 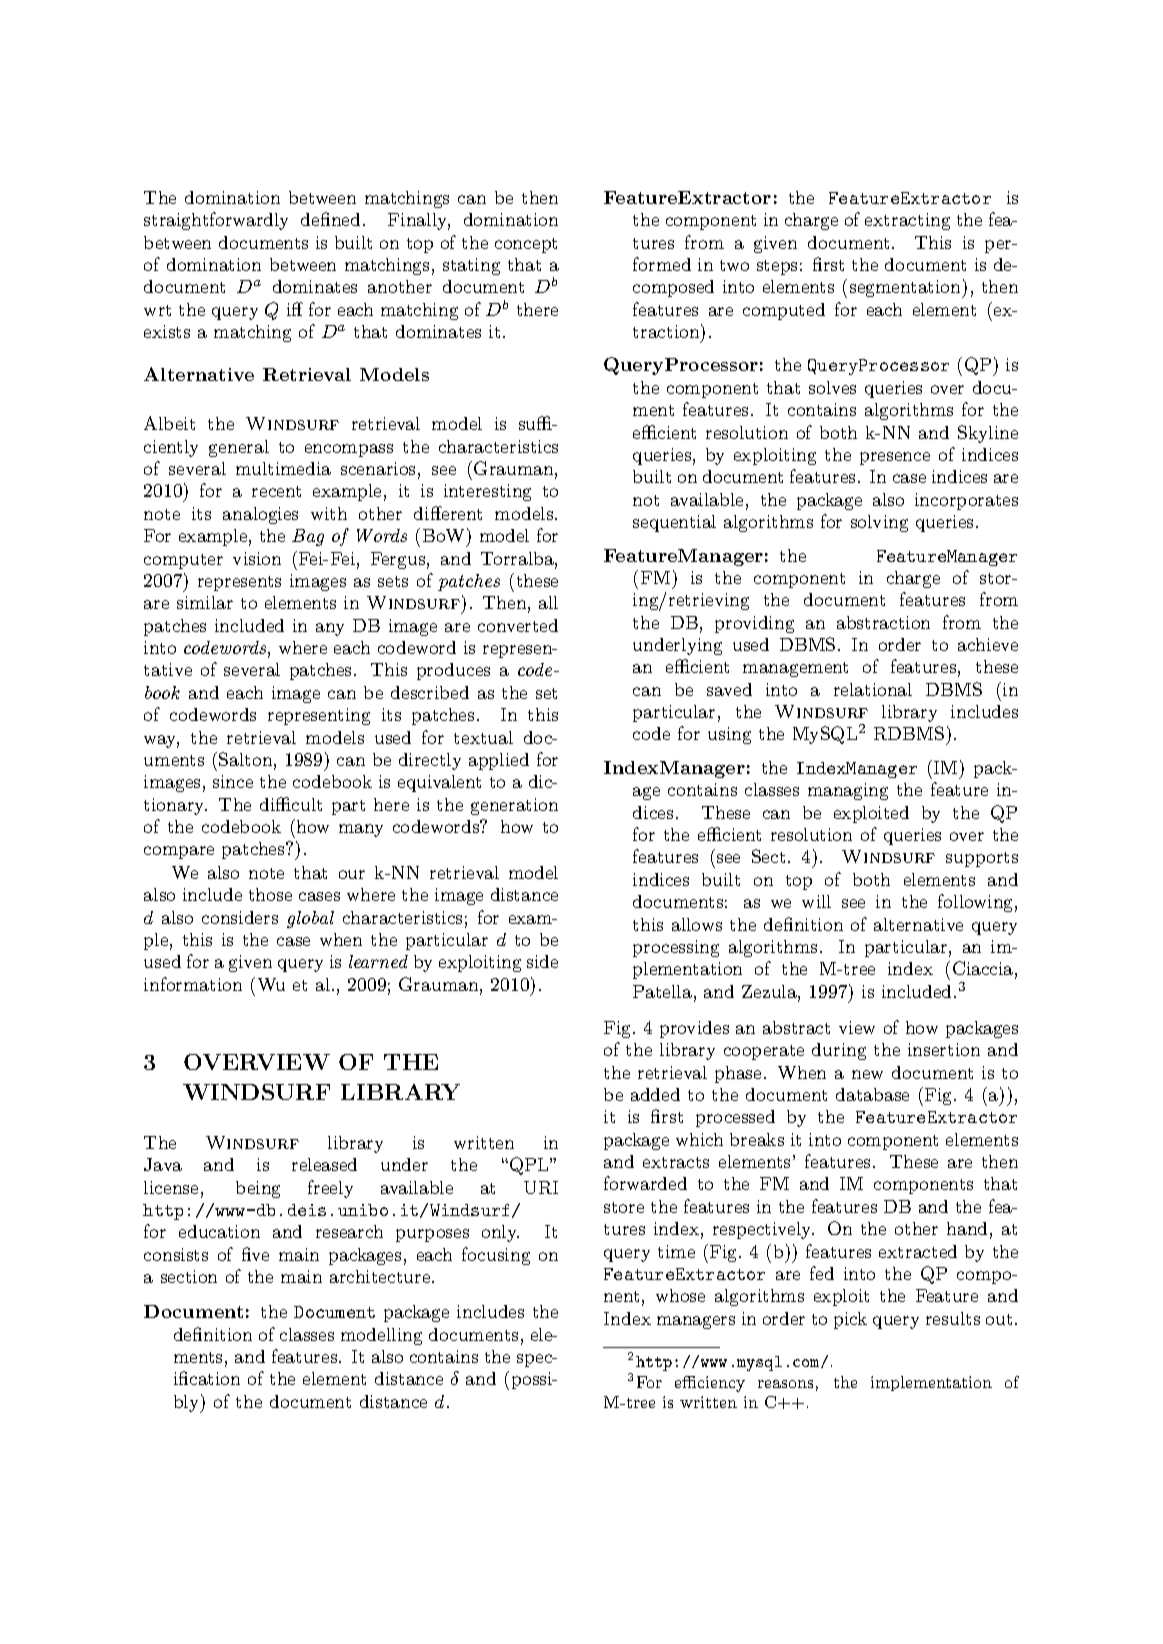 I want to click on since, so click(x=233, y=781).
